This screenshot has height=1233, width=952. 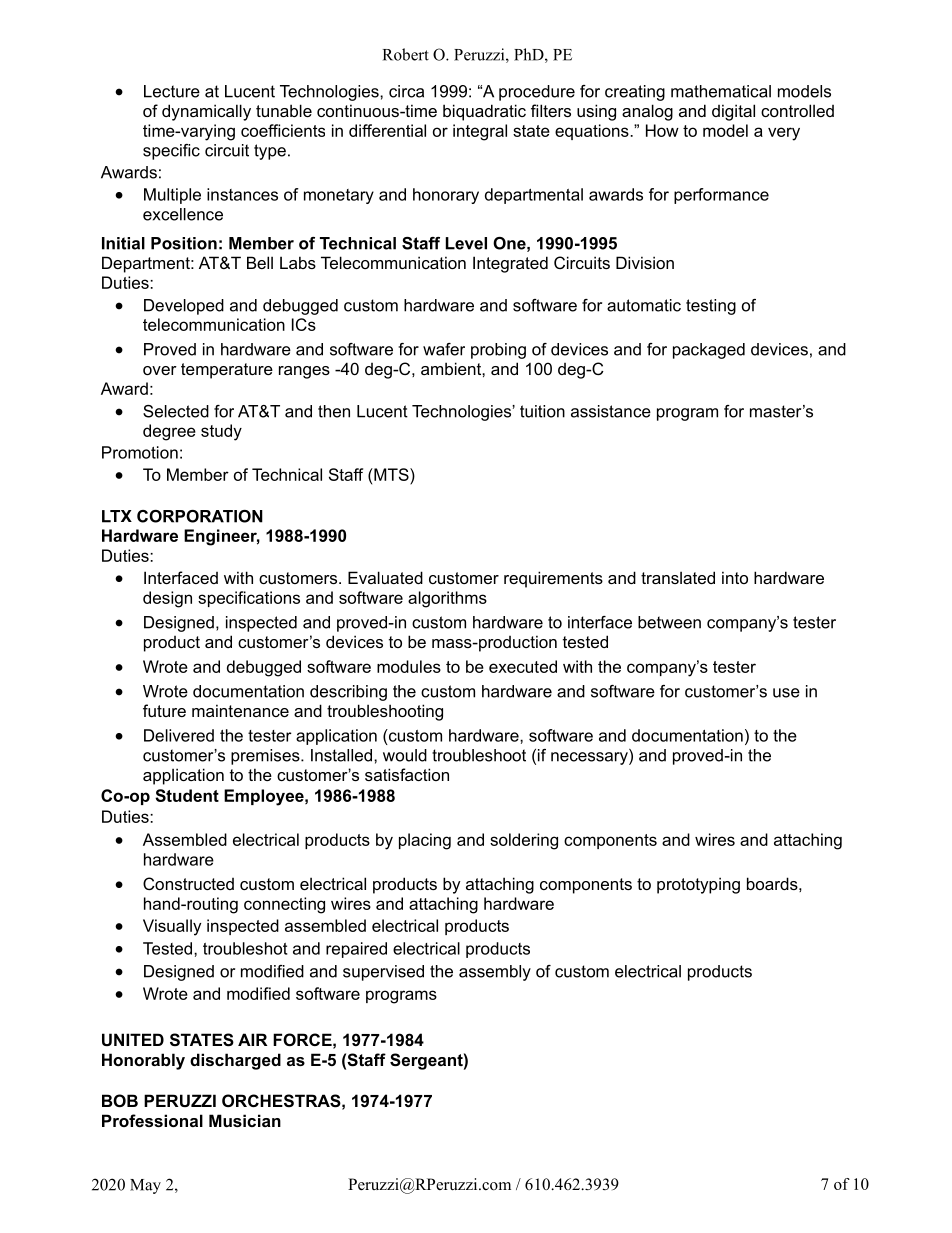 What do you see at coordinates (406, 91) in the screenshot?
I see `circa` at bounding box center [406, 91].
